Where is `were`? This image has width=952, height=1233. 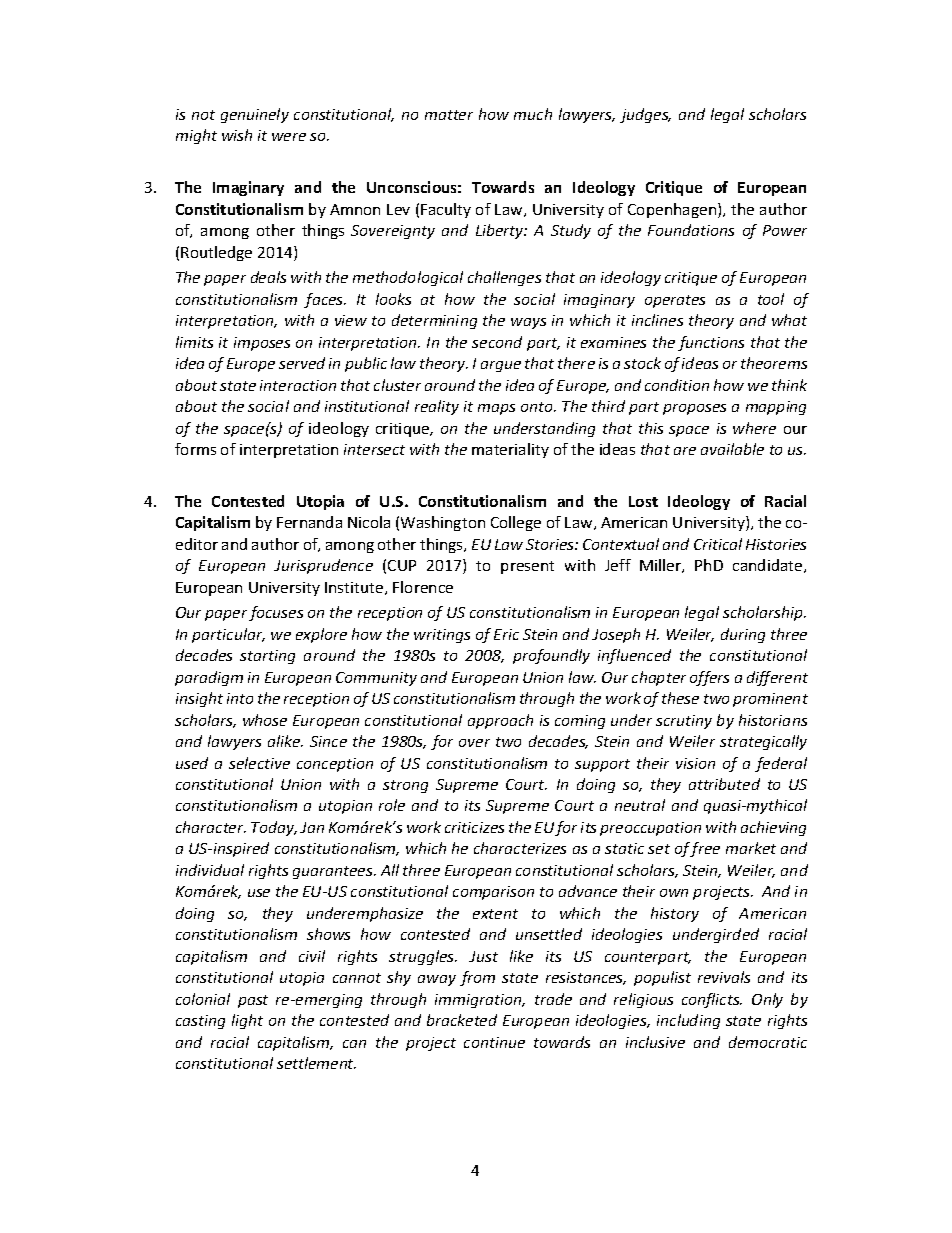 were is located at coordinates (289, 137).
